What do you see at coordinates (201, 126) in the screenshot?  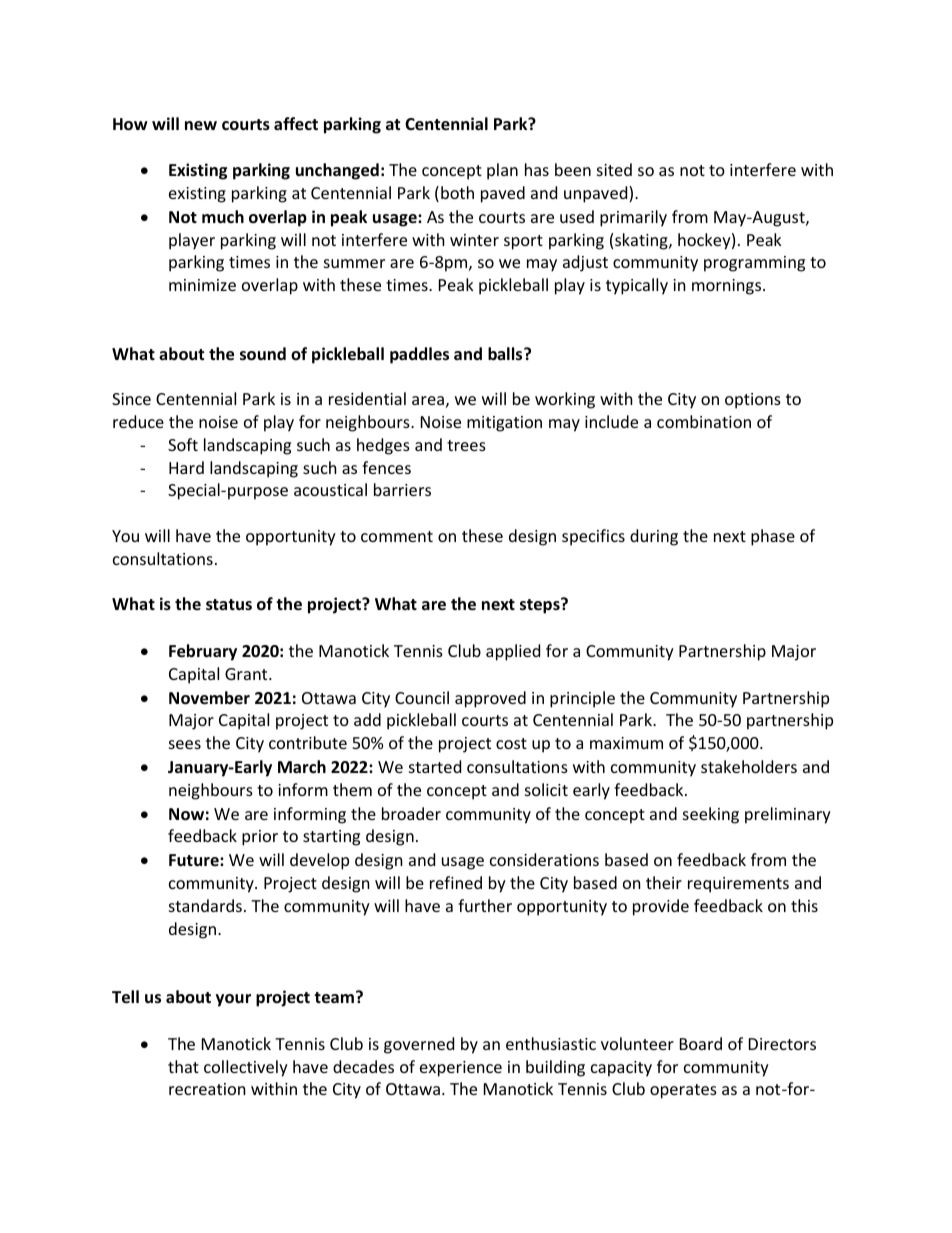 I see `new` at bounding box center [201, 126].
